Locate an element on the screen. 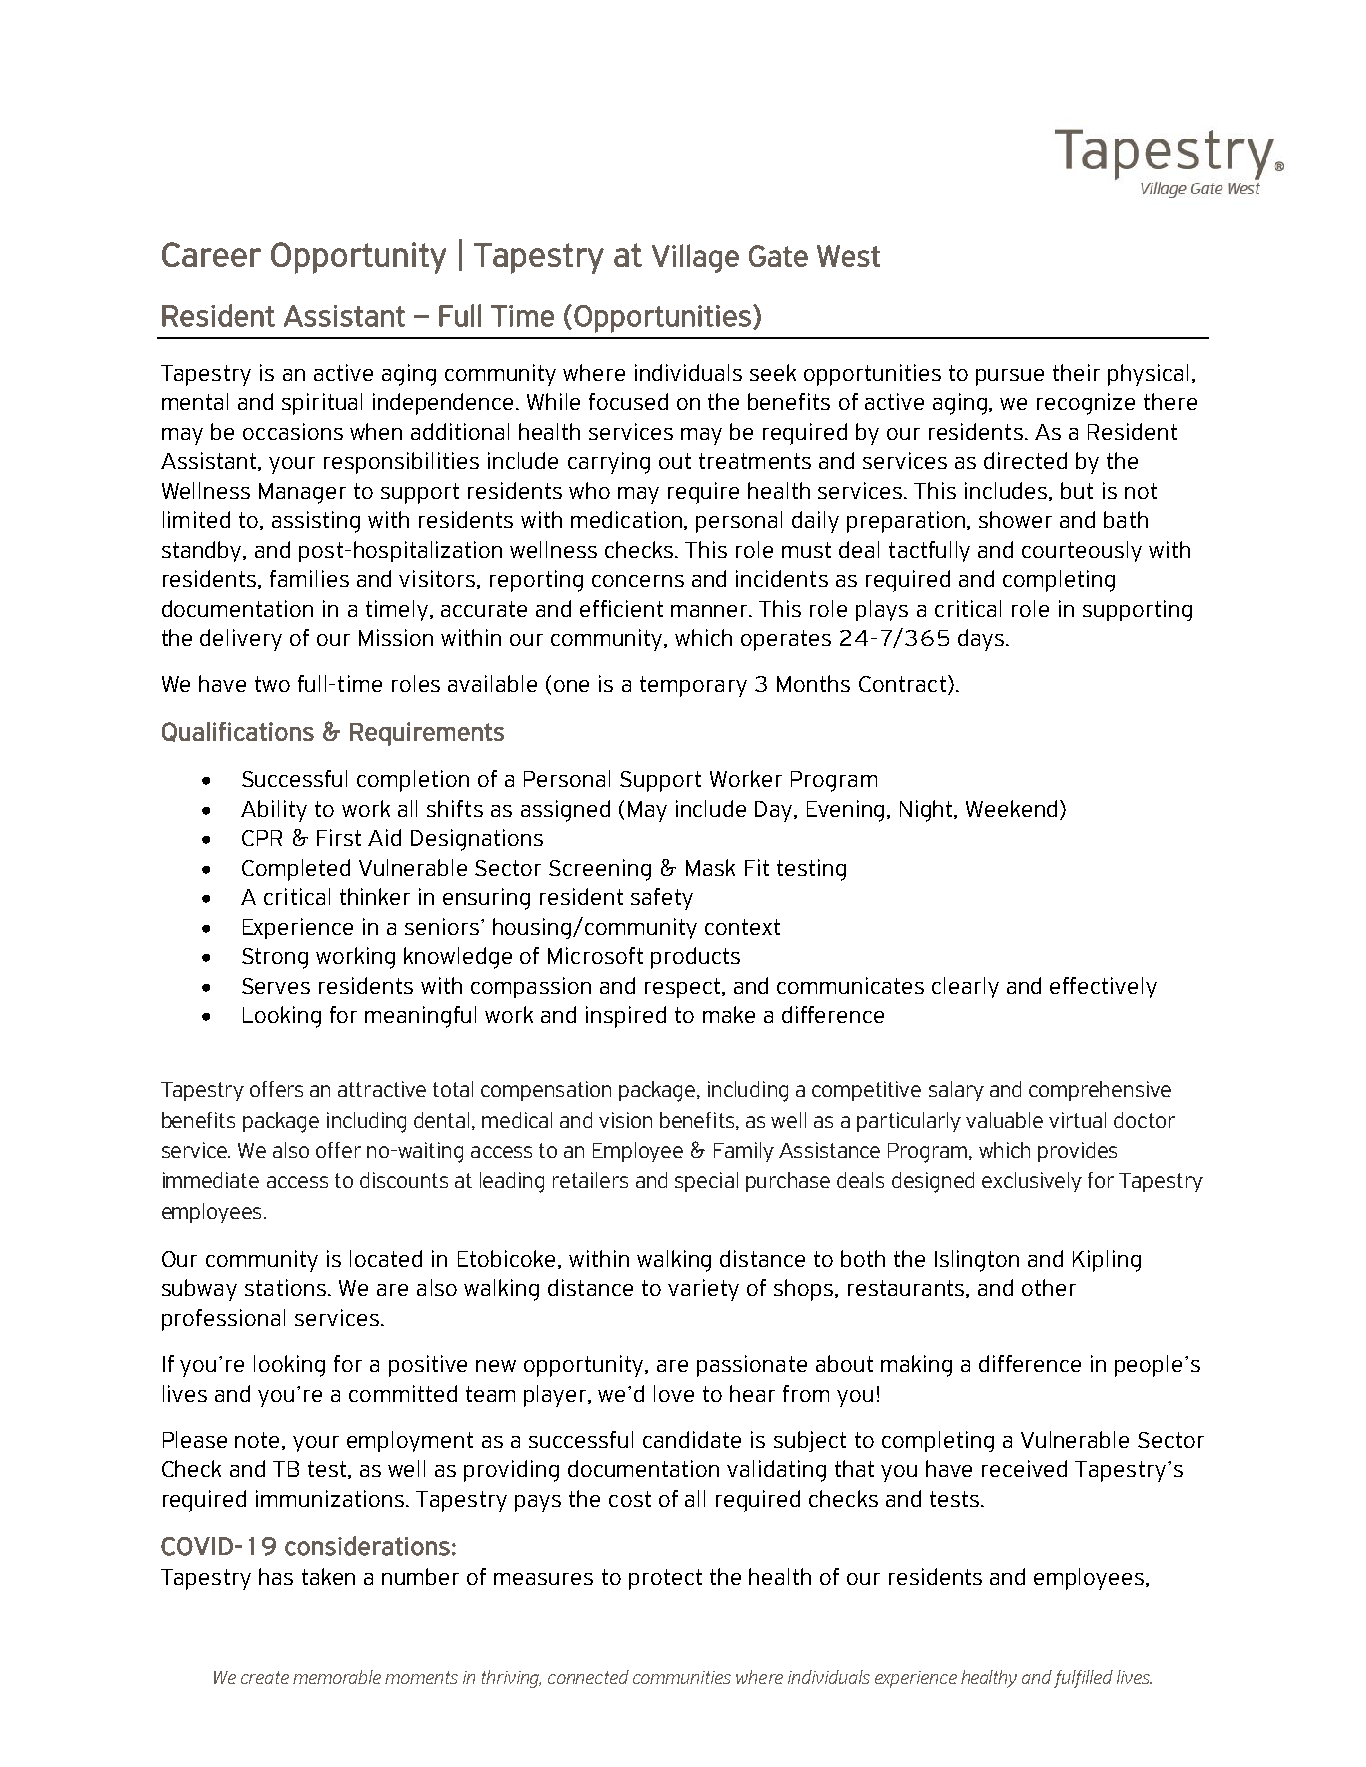 This screenshot has height=1767, width=1366. discounts is located at coordinates (404, 1180).
